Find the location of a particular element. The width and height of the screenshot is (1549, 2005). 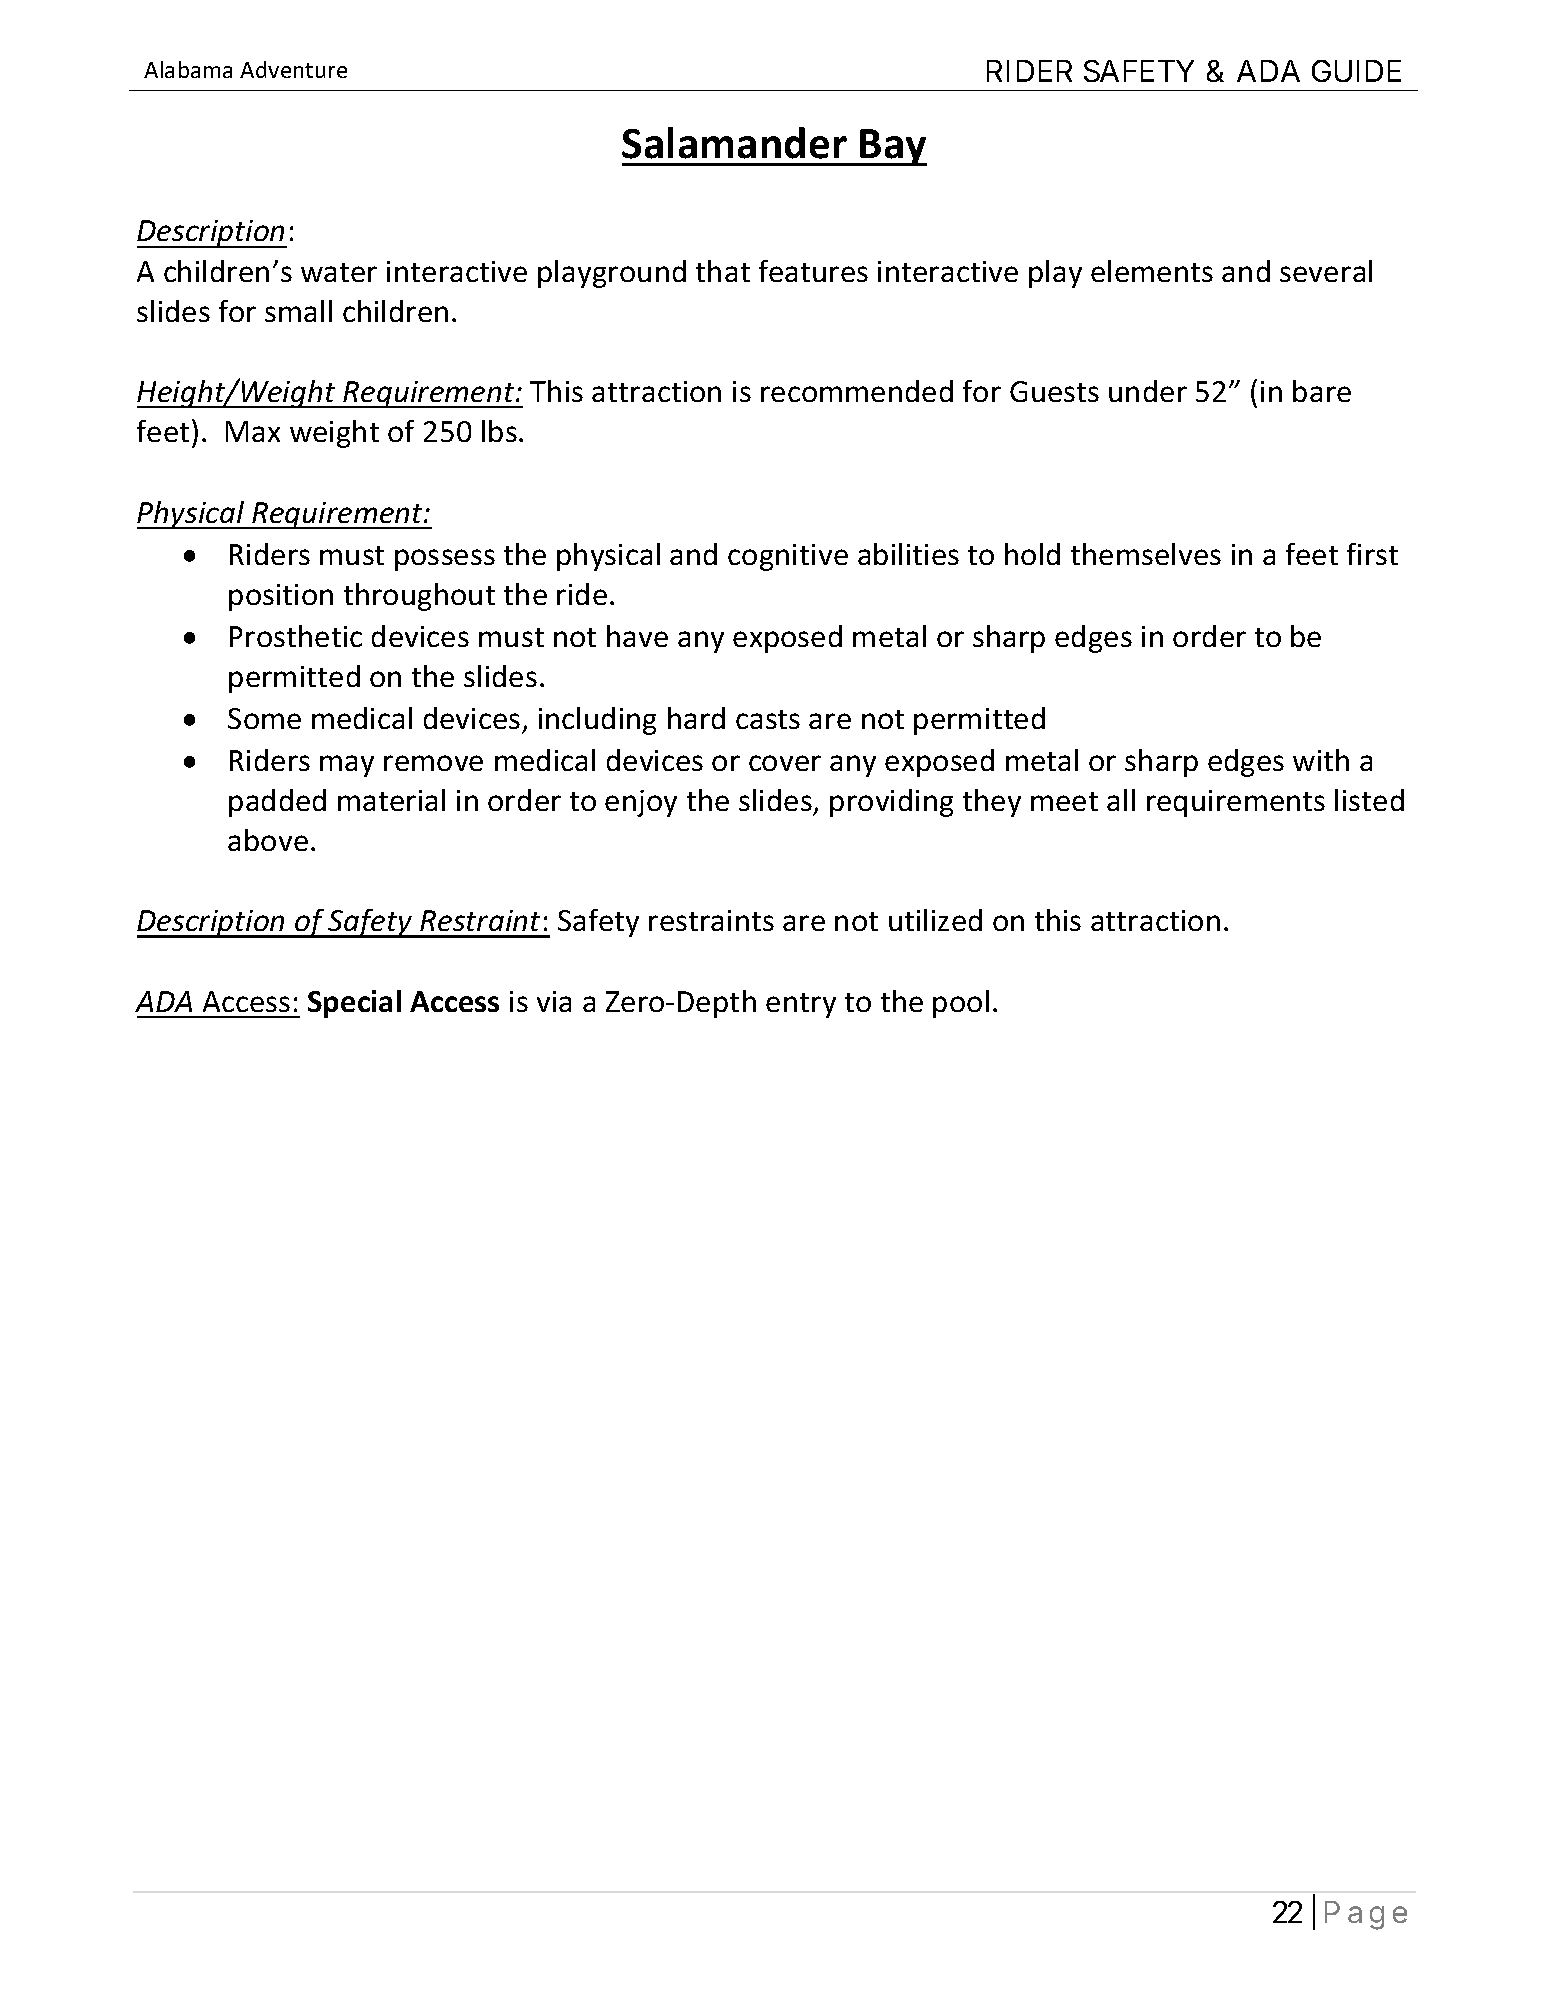

Special is located at coordinates (354, 1004).
